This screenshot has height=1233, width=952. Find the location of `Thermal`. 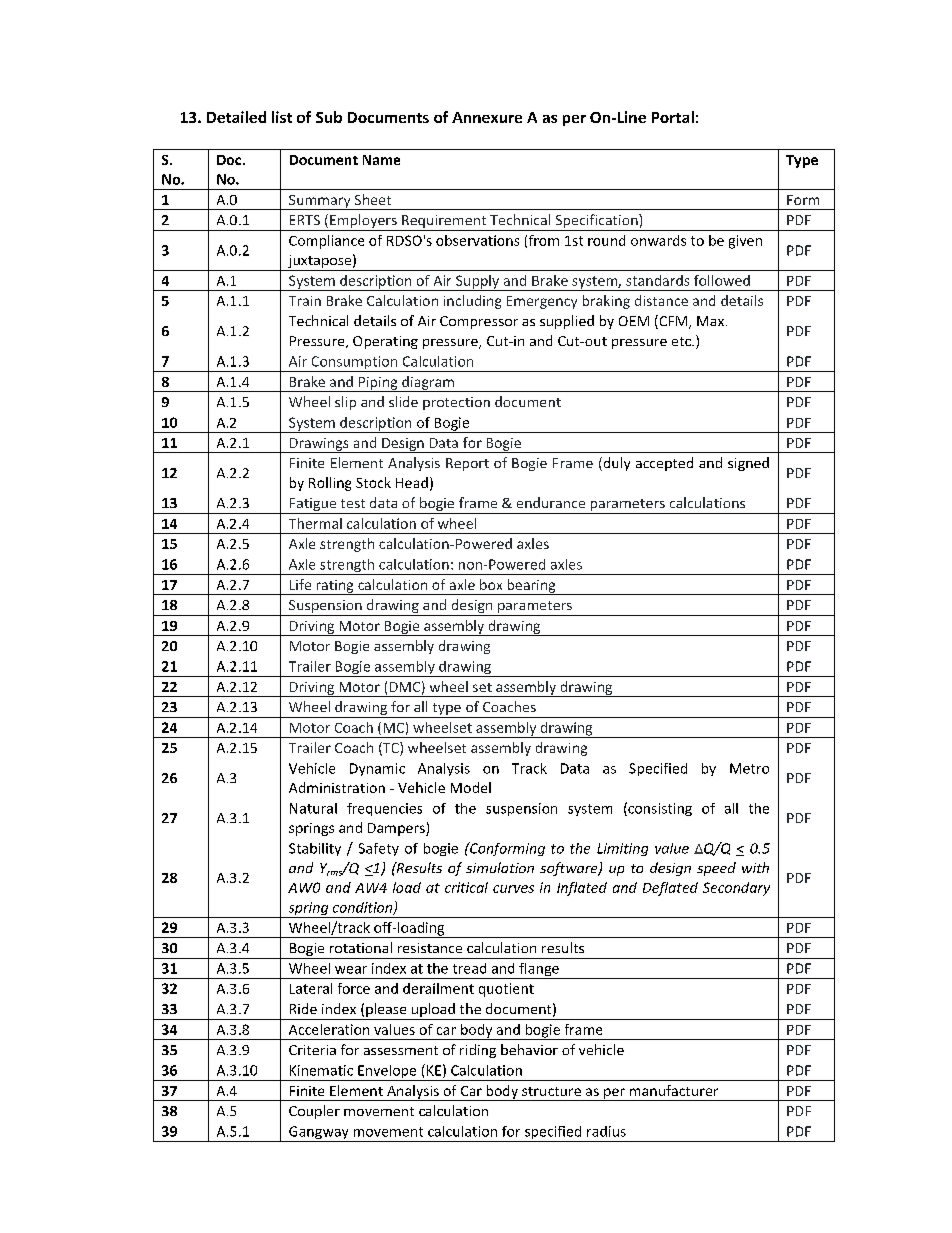

Thermal is located at coordinates (315, 523).
